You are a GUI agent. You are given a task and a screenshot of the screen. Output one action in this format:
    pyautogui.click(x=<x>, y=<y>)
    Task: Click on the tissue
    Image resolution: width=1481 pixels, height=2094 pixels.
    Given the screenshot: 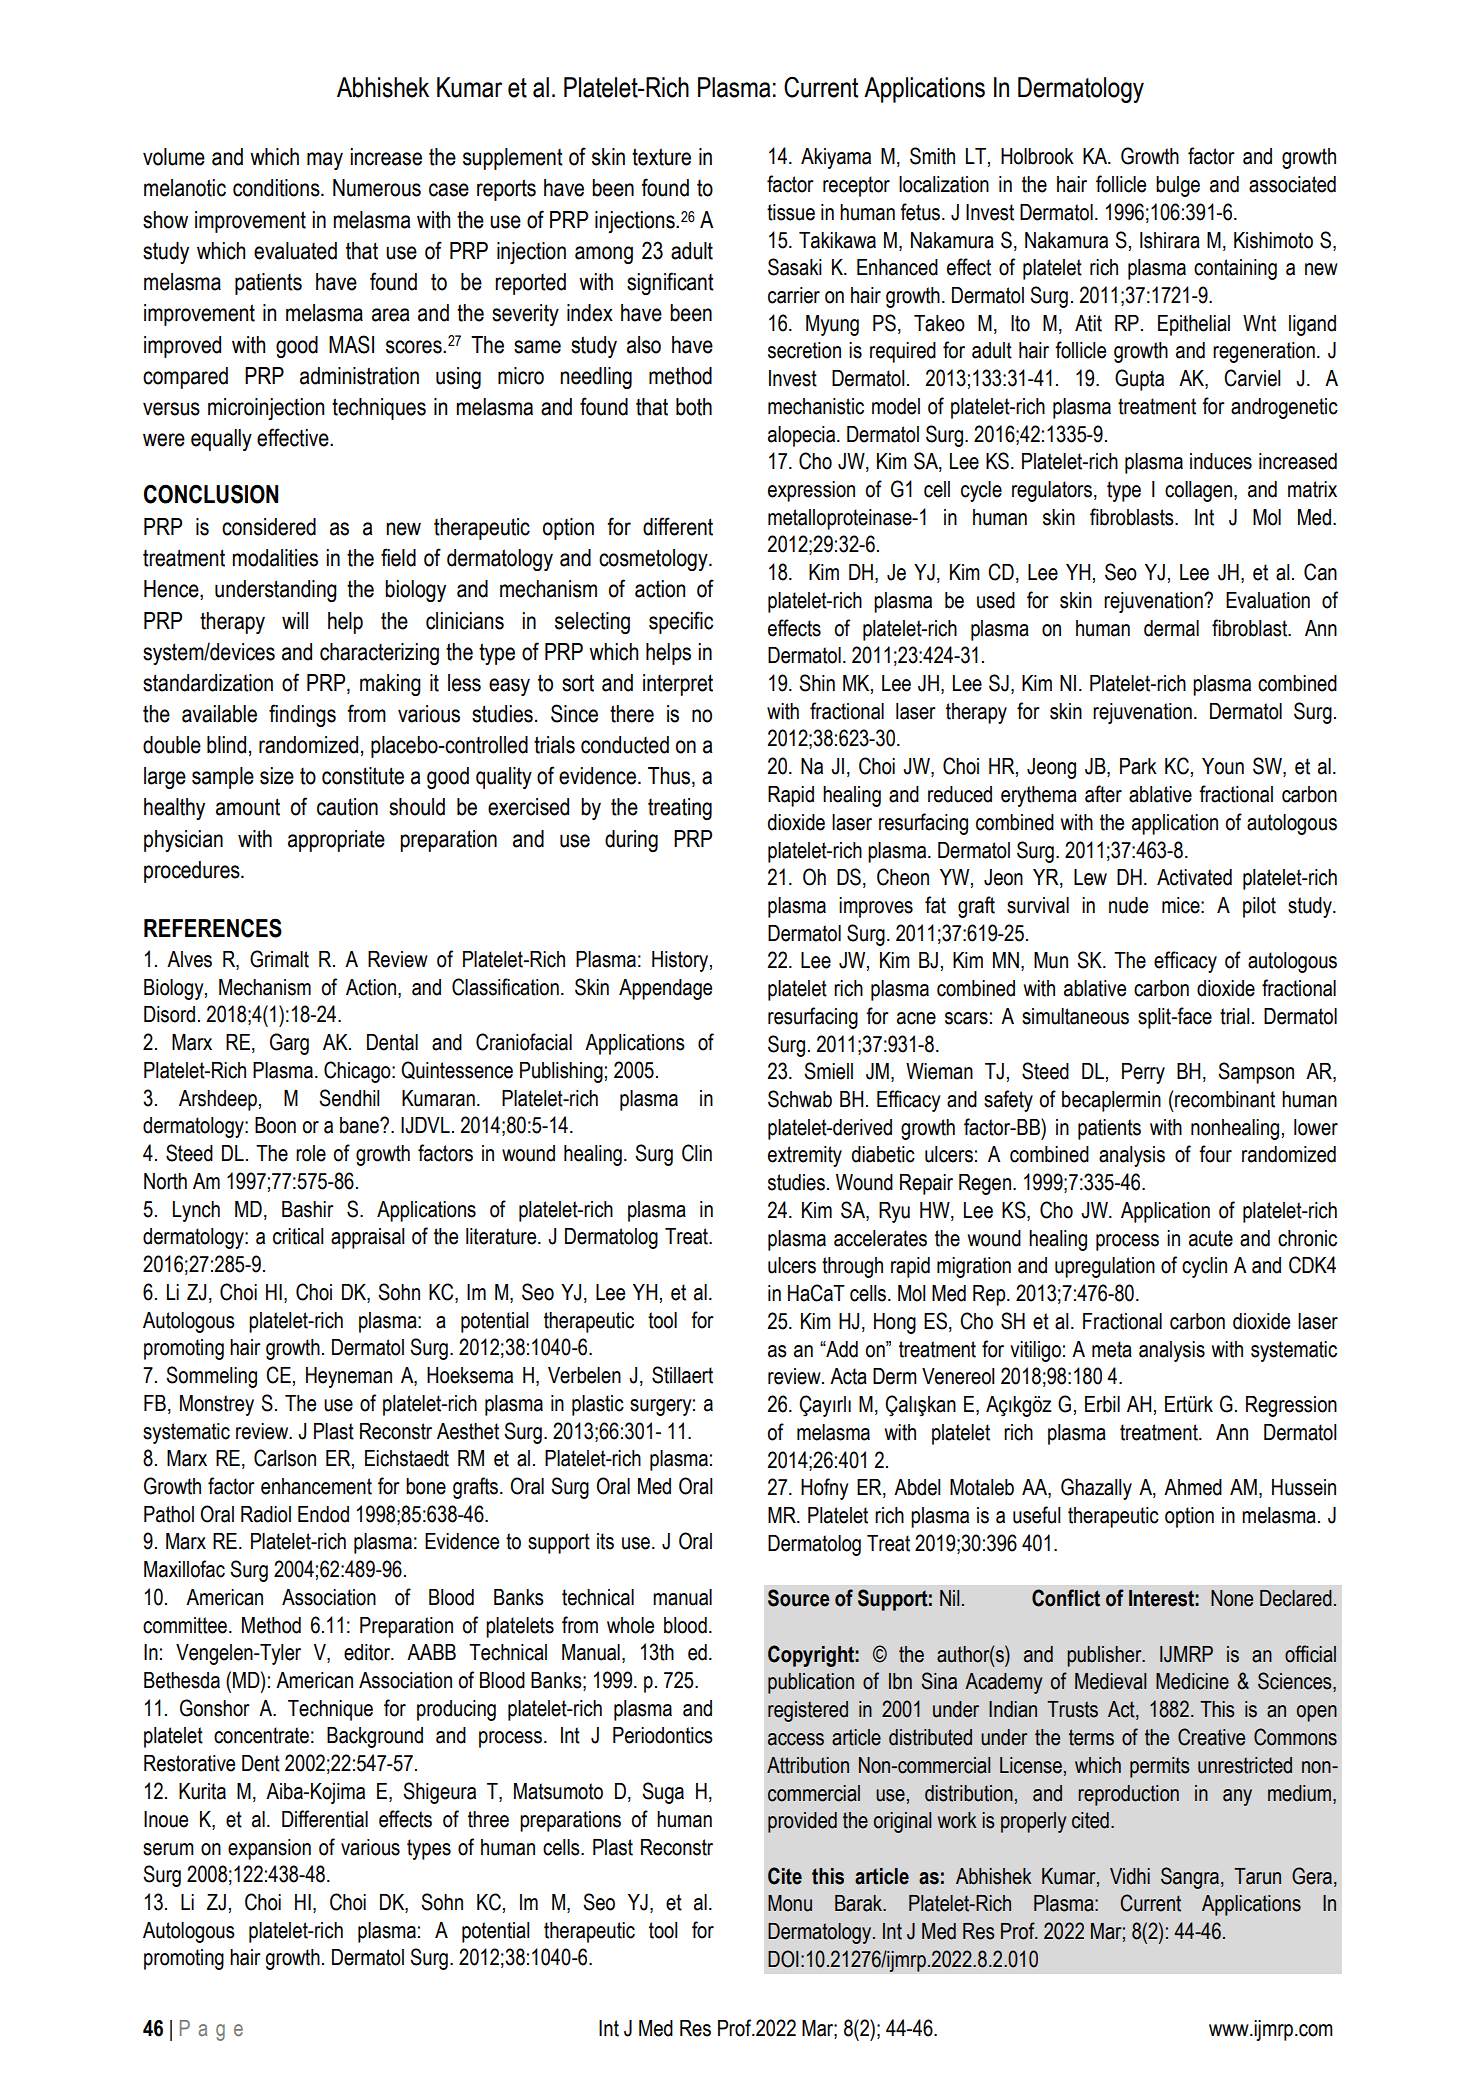 What is the action you would take?
    pyautogui.click(x=791, y=212)
